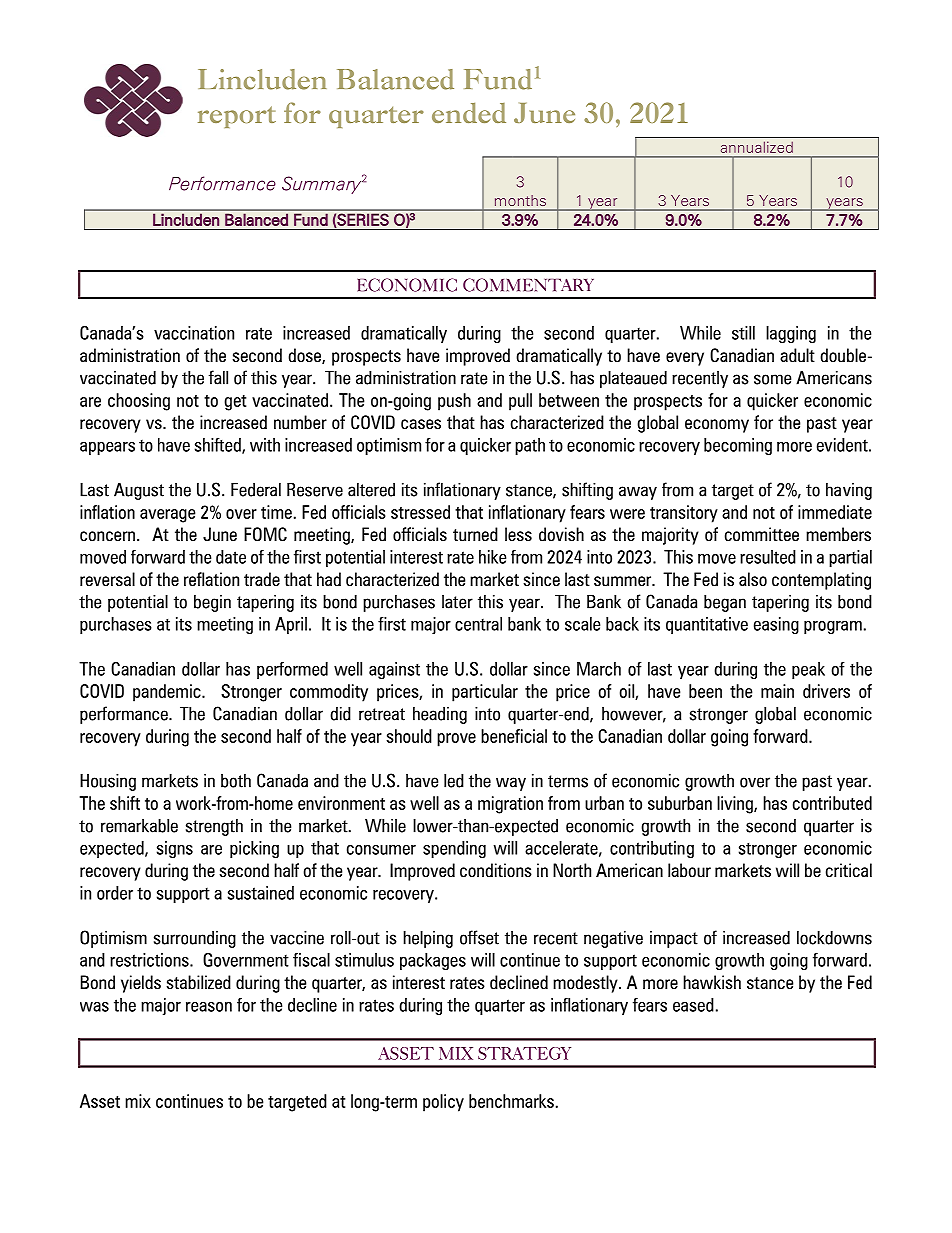 The width and height of the screenshot is (952, 1233). Describe the element at coordinates (443, 1103) in the screenshot. I see `policy` at that location.
